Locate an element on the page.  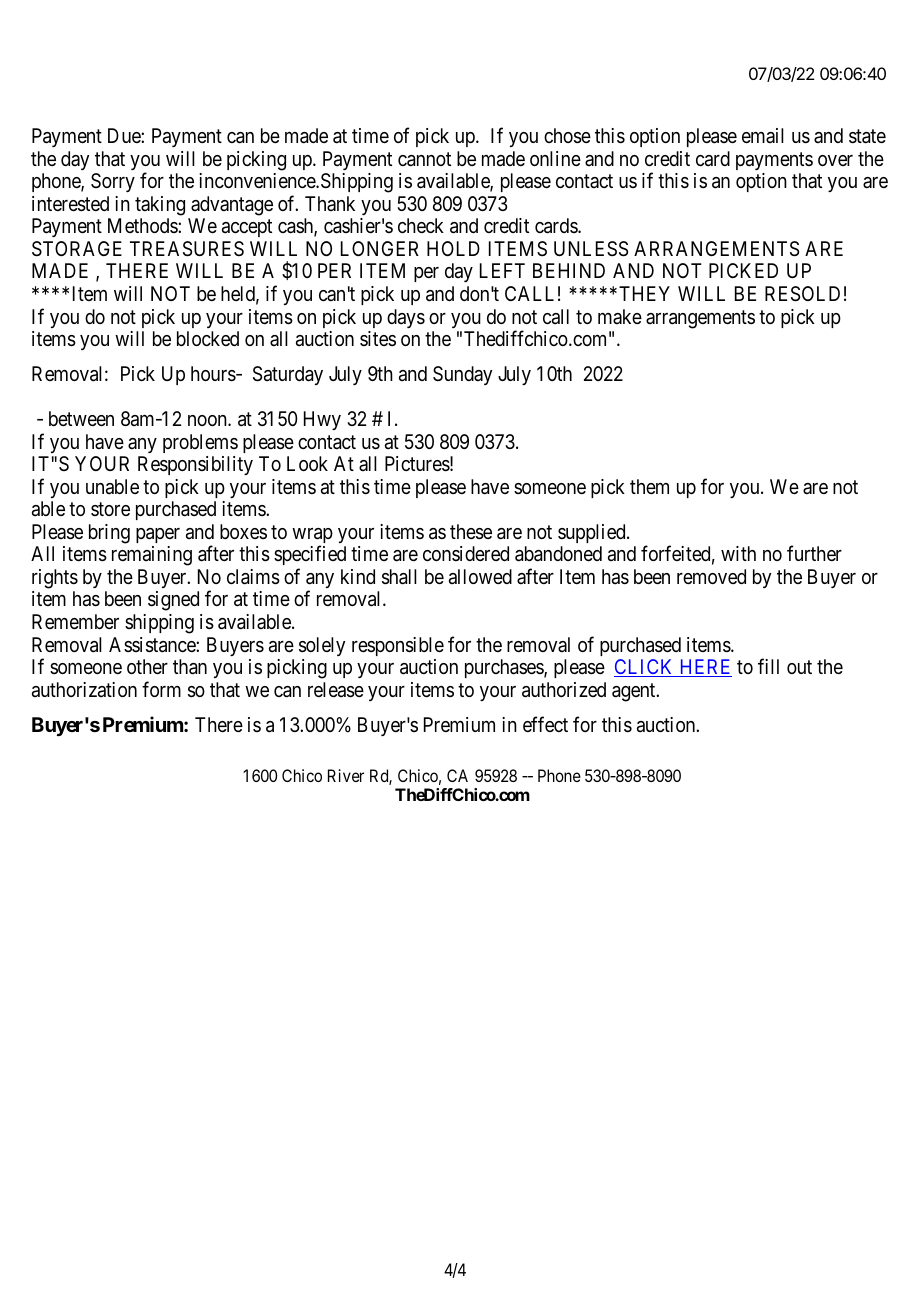
signed is located at coordinates (173, 601).
